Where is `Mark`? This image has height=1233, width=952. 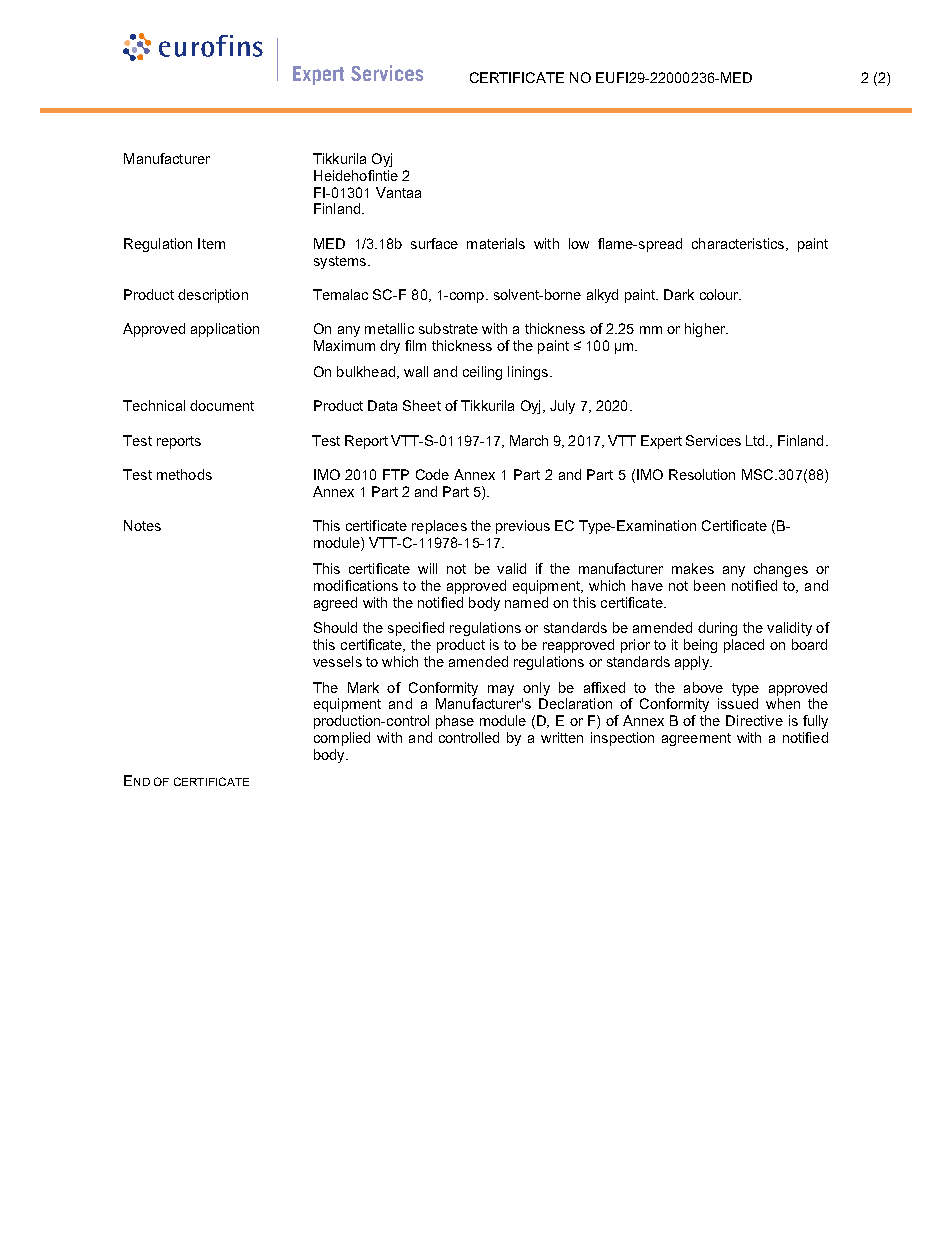 Mark is located at coordinates (363, 687).
